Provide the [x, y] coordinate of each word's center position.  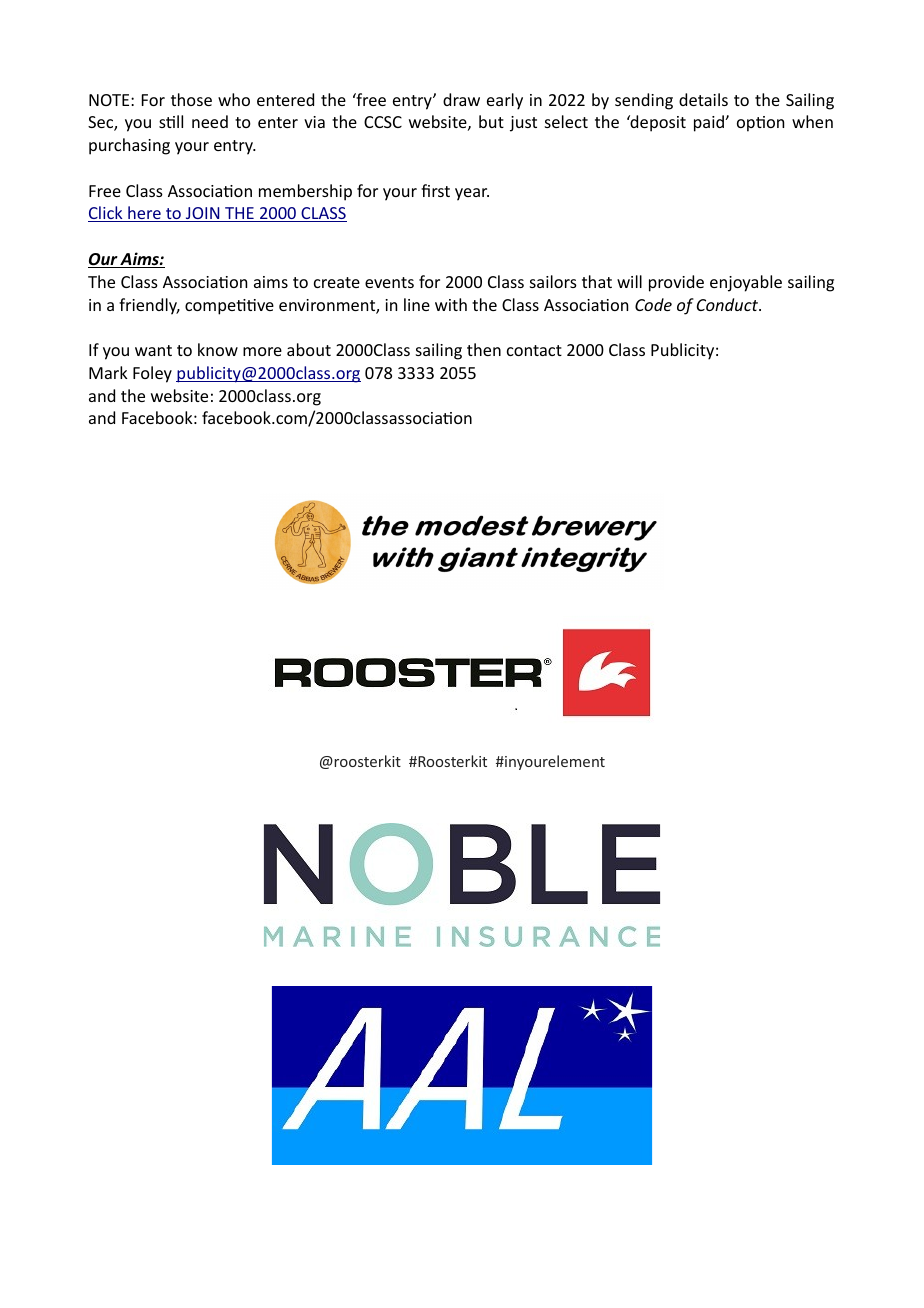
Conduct [729, 304]
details [703, 99]
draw [461, 99]
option [760, 124]
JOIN [203, 214]
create [337, 282]
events [389, 282]
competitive [229, 307]
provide [676, 283]
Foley [152, 374]
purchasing [129, 146]
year [472, 194]
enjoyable [746, 283]
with [451, 304]
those [191, 99]
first [435, 190]
